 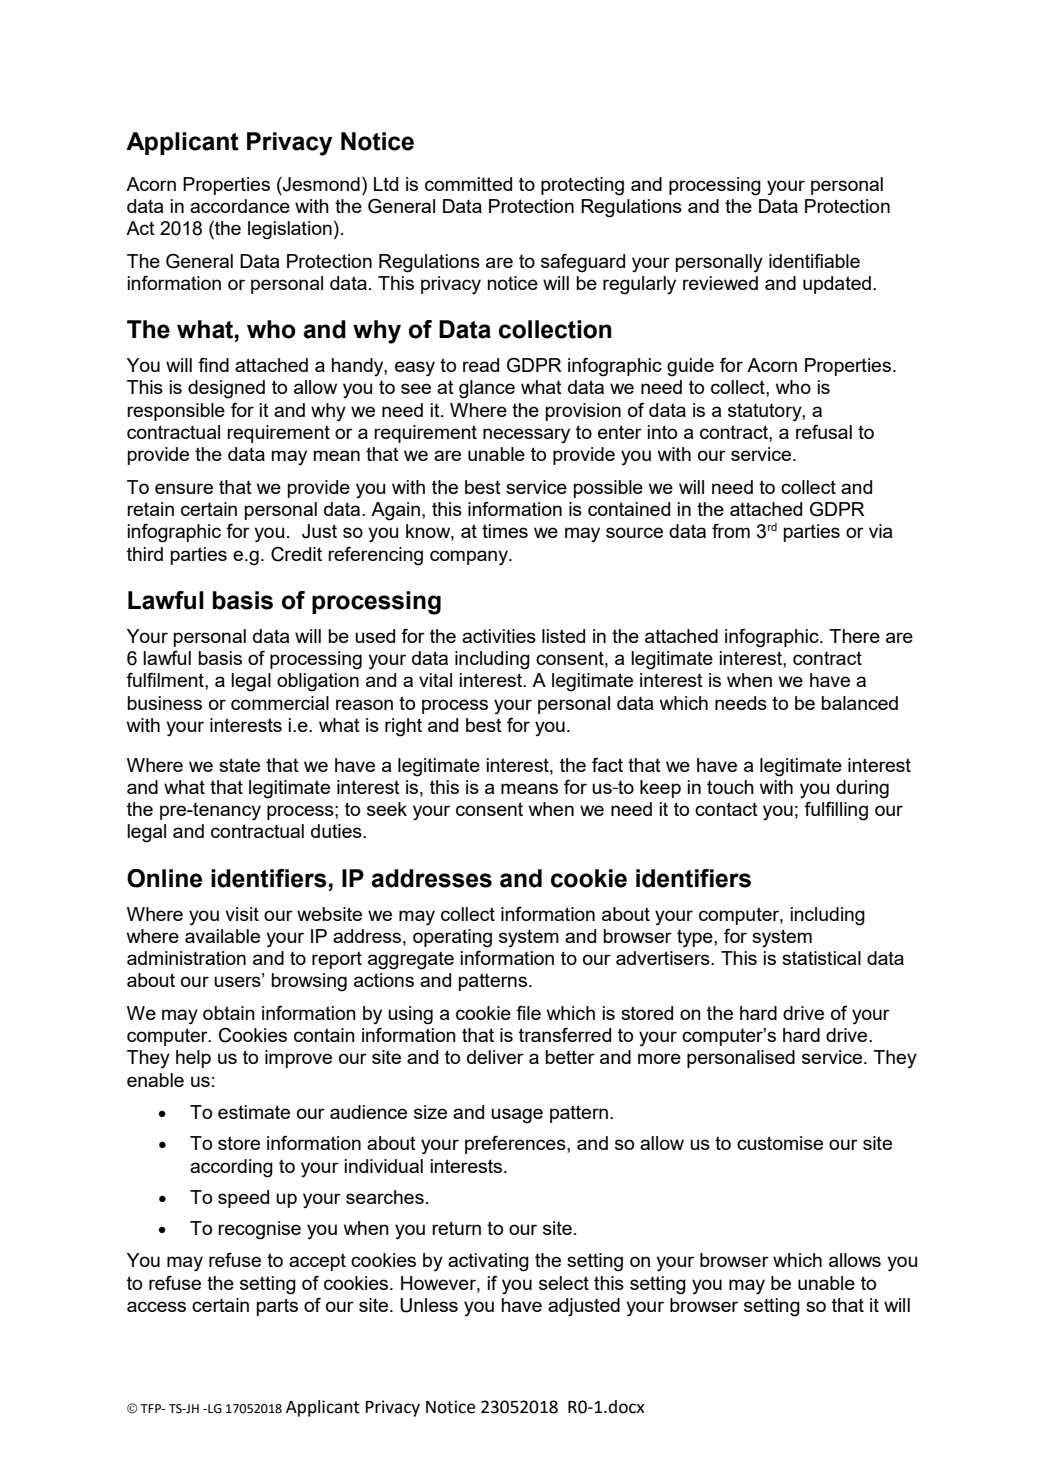 What do you see at coordinates (239, 765) in the screenshot?
I see `state` at bounding box center [239, 765].
